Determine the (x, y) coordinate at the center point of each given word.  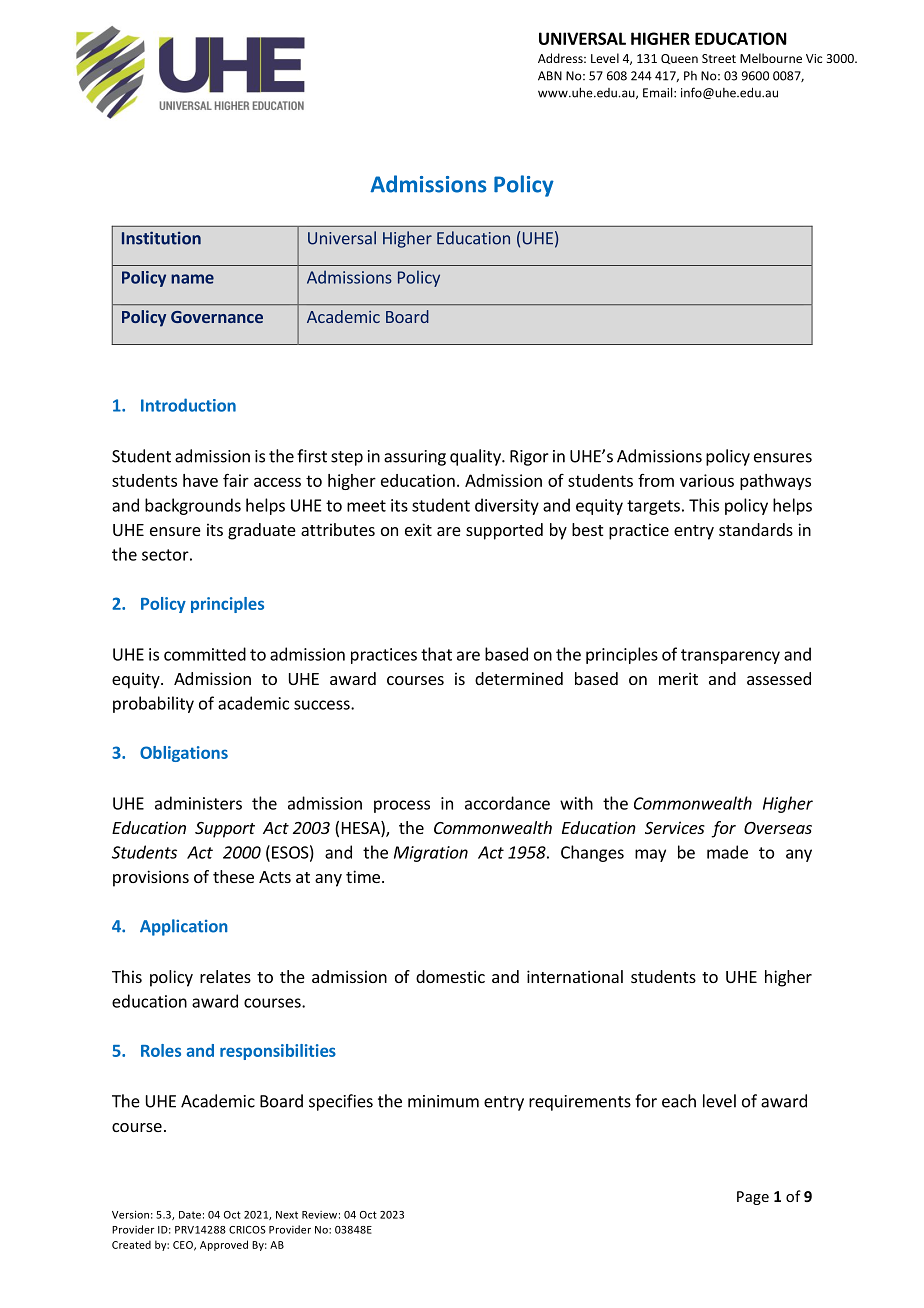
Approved (224, 1245)
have (200, 480)
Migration (431, 854)
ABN (550, 76)
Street (719, 58)
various (707, 480)
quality (476, 457)
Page (753, 1198)
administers (198, 803)
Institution (161, 238)
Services (675, 827)
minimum (443, 1101)
